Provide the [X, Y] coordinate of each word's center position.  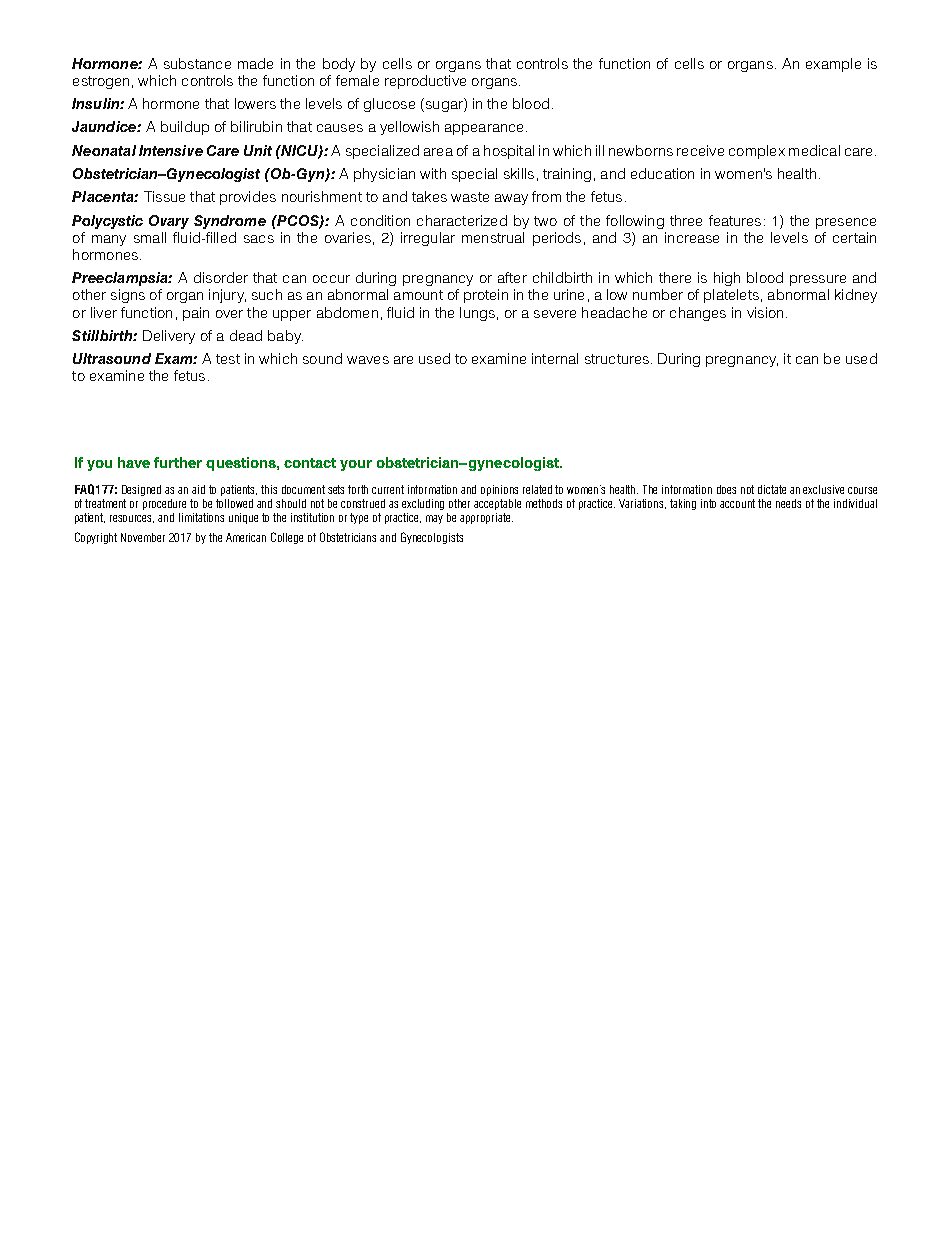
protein [486, 296]
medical [814, 150]
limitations [201, 517]
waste [470, 197]
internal [555, 358]
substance [197, 63]
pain [196, 314]
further [178, 462]
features [735, 220]
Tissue [164, 196]
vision [765, 312]
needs [788, 503]
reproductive [425, 82]
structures [617, 359]
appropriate [486, 518]
